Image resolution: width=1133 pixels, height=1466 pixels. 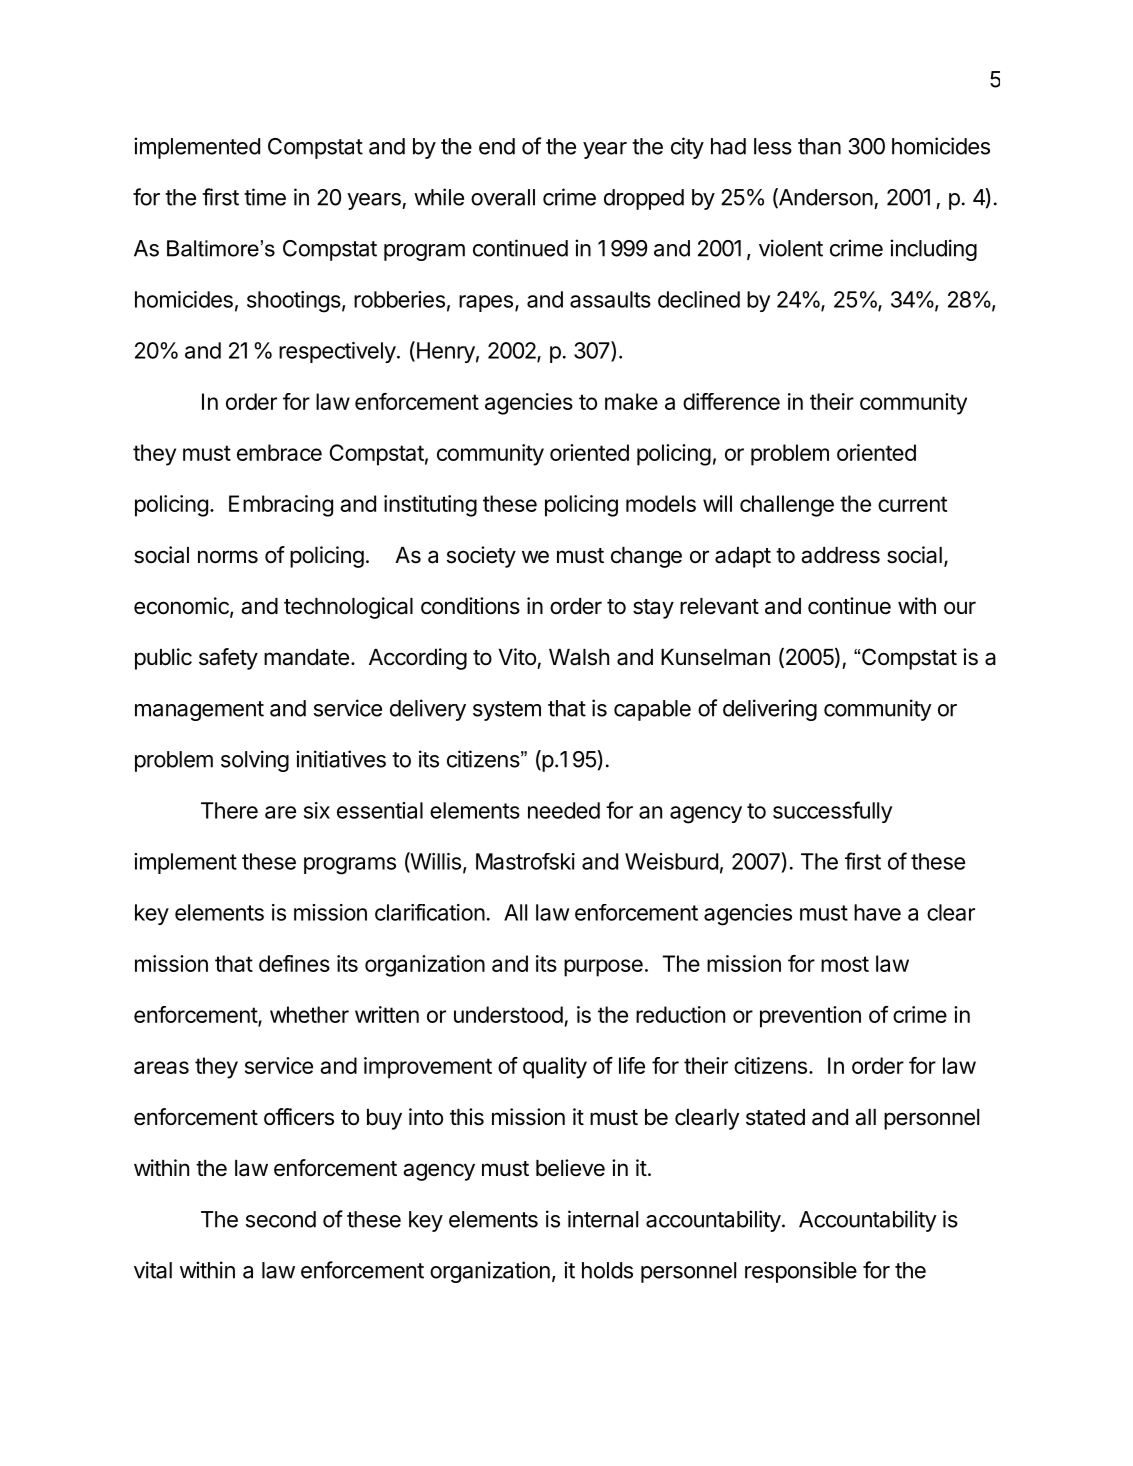 What do you see at coordinates (819, 146) in the document?
I see `than` at bounding box center [819, 146].
